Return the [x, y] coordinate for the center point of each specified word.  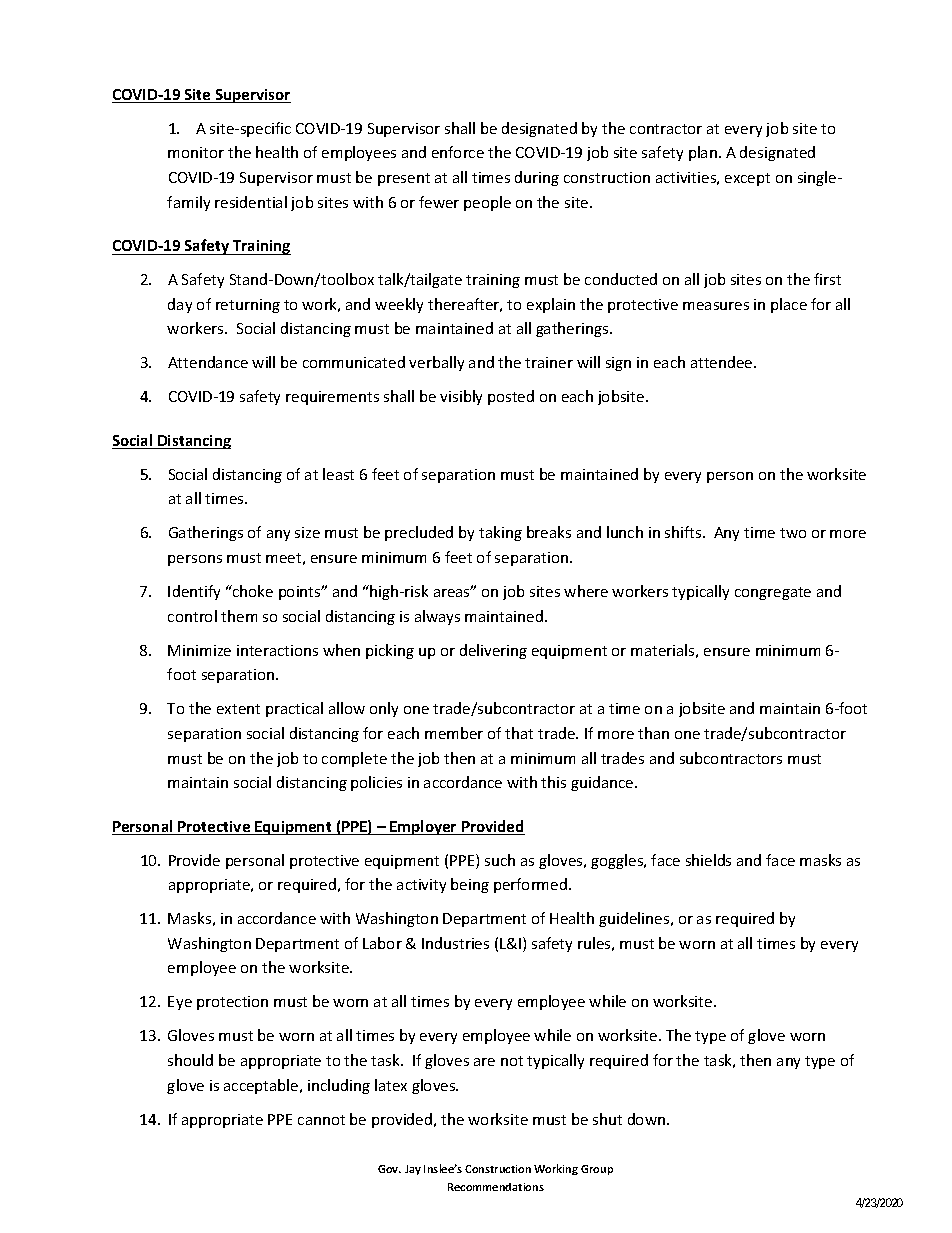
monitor [196, 152]
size [307, 532]
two [793, 533]
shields [708, 860]
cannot [321, 1120]
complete [354, 759]
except [747, 179]
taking [500, 533]
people [487, 203]
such [500, 860]
